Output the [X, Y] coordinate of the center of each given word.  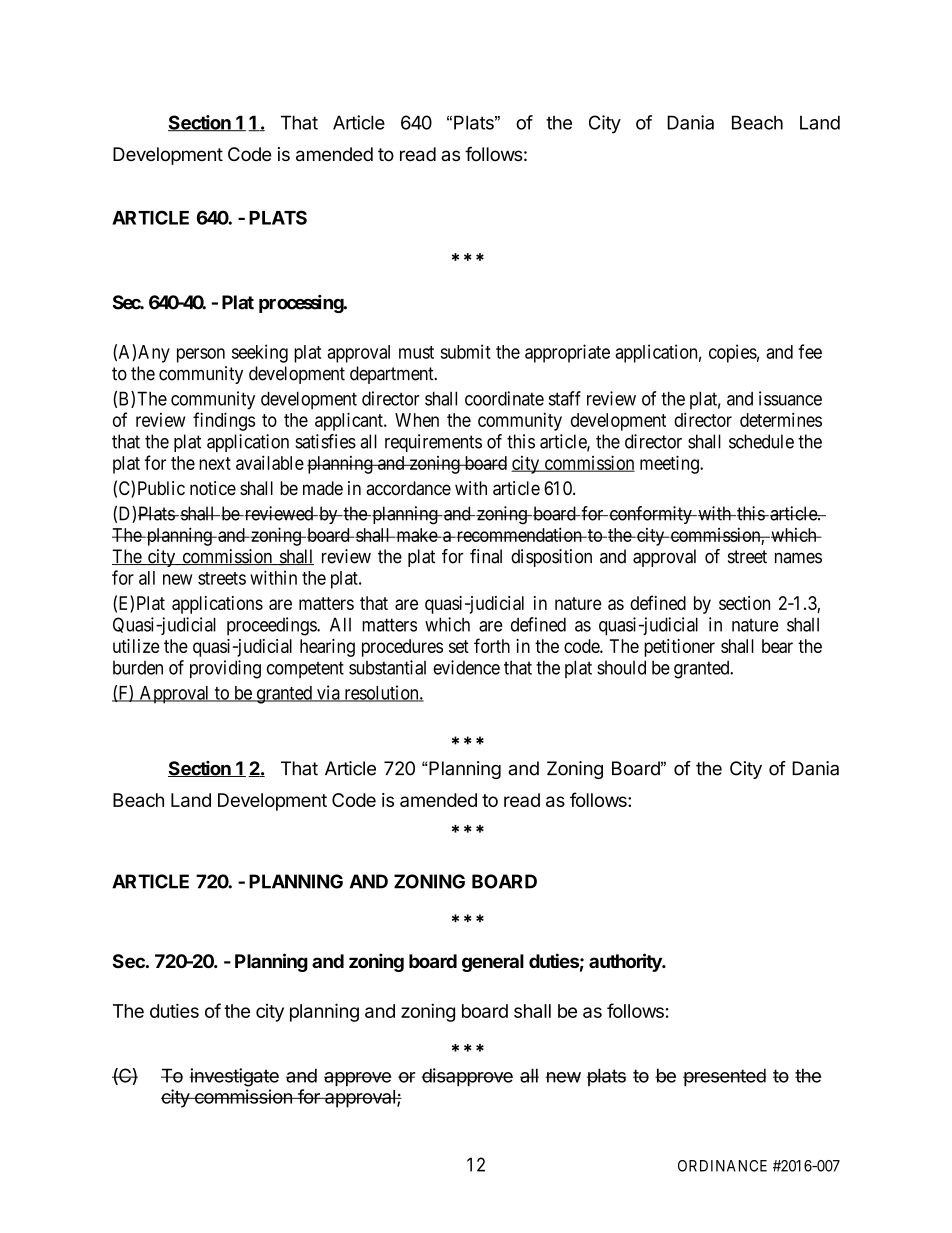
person [201, 355]
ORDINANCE [722, 1166]
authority [626, 962]
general [493, 963]
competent [305, 669]
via [328, 693]
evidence [466, 667]
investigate [234, 1077]
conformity [650, 515]
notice [213, 488]
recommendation [519, 534]
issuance [790, 398]
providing [225, 669]
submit [465, 351]
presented [724, 1077]
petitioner [679, 648]
